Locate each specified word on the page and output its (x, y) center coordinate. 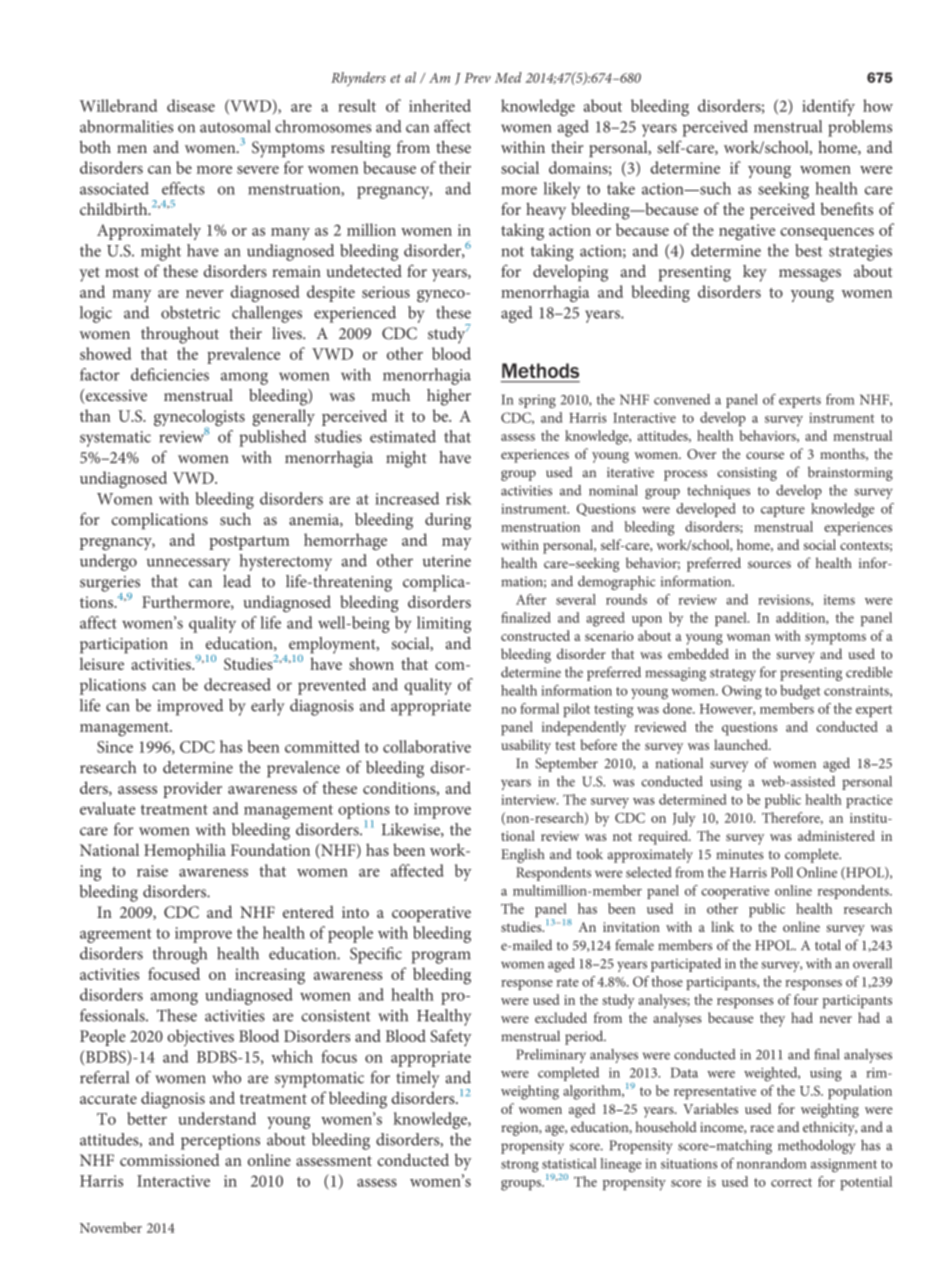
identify (828, 107)
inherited (440, 105)
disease (191, 105)
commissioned (170, 1159)
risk (458, 498)
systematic (115, 439)
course (765, 455)
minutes (740, 854)
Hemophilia (185, 851)
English (523, 855)
